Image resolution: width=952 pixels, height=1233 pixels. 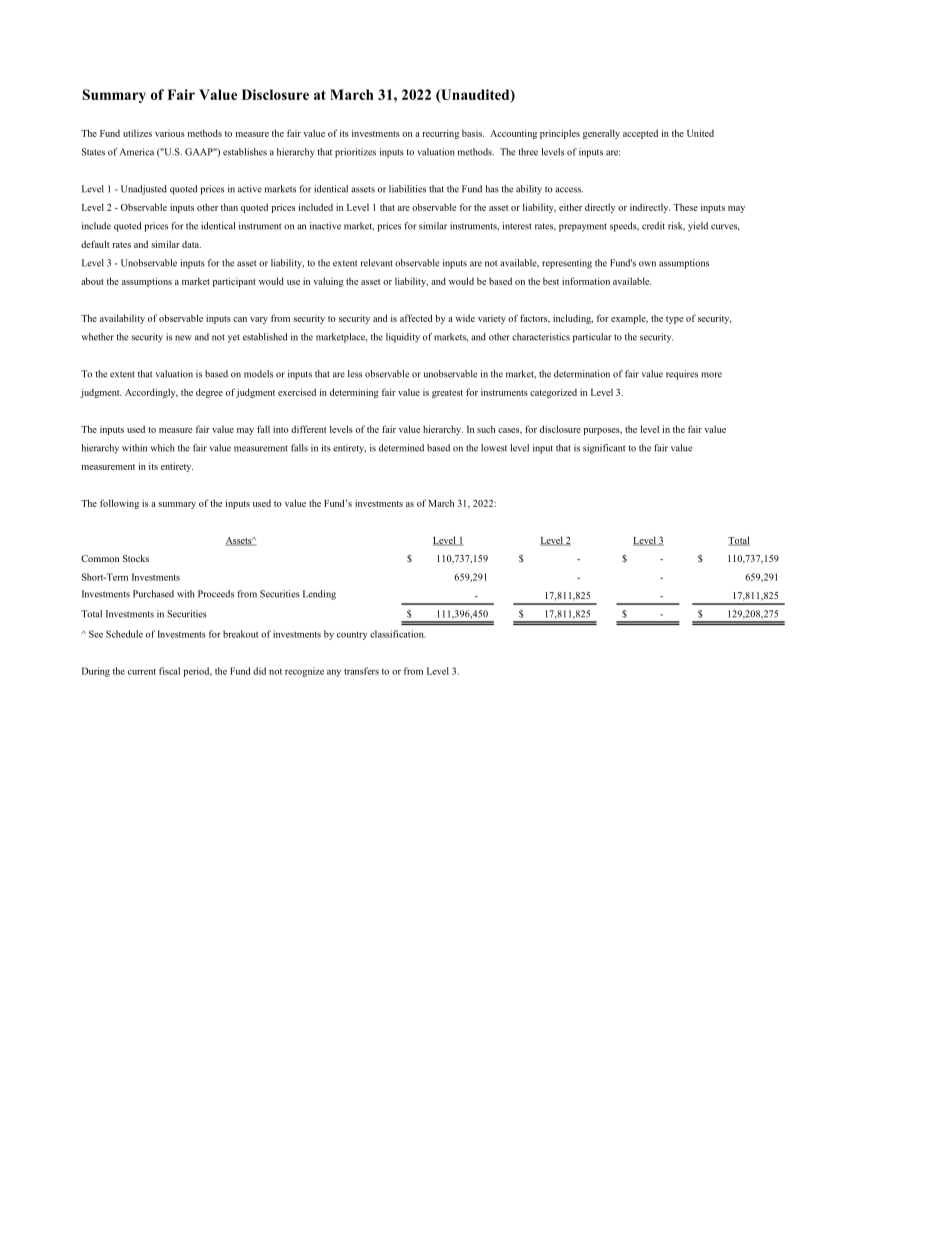 I want to click on significant, so click(x=604, y=449).
